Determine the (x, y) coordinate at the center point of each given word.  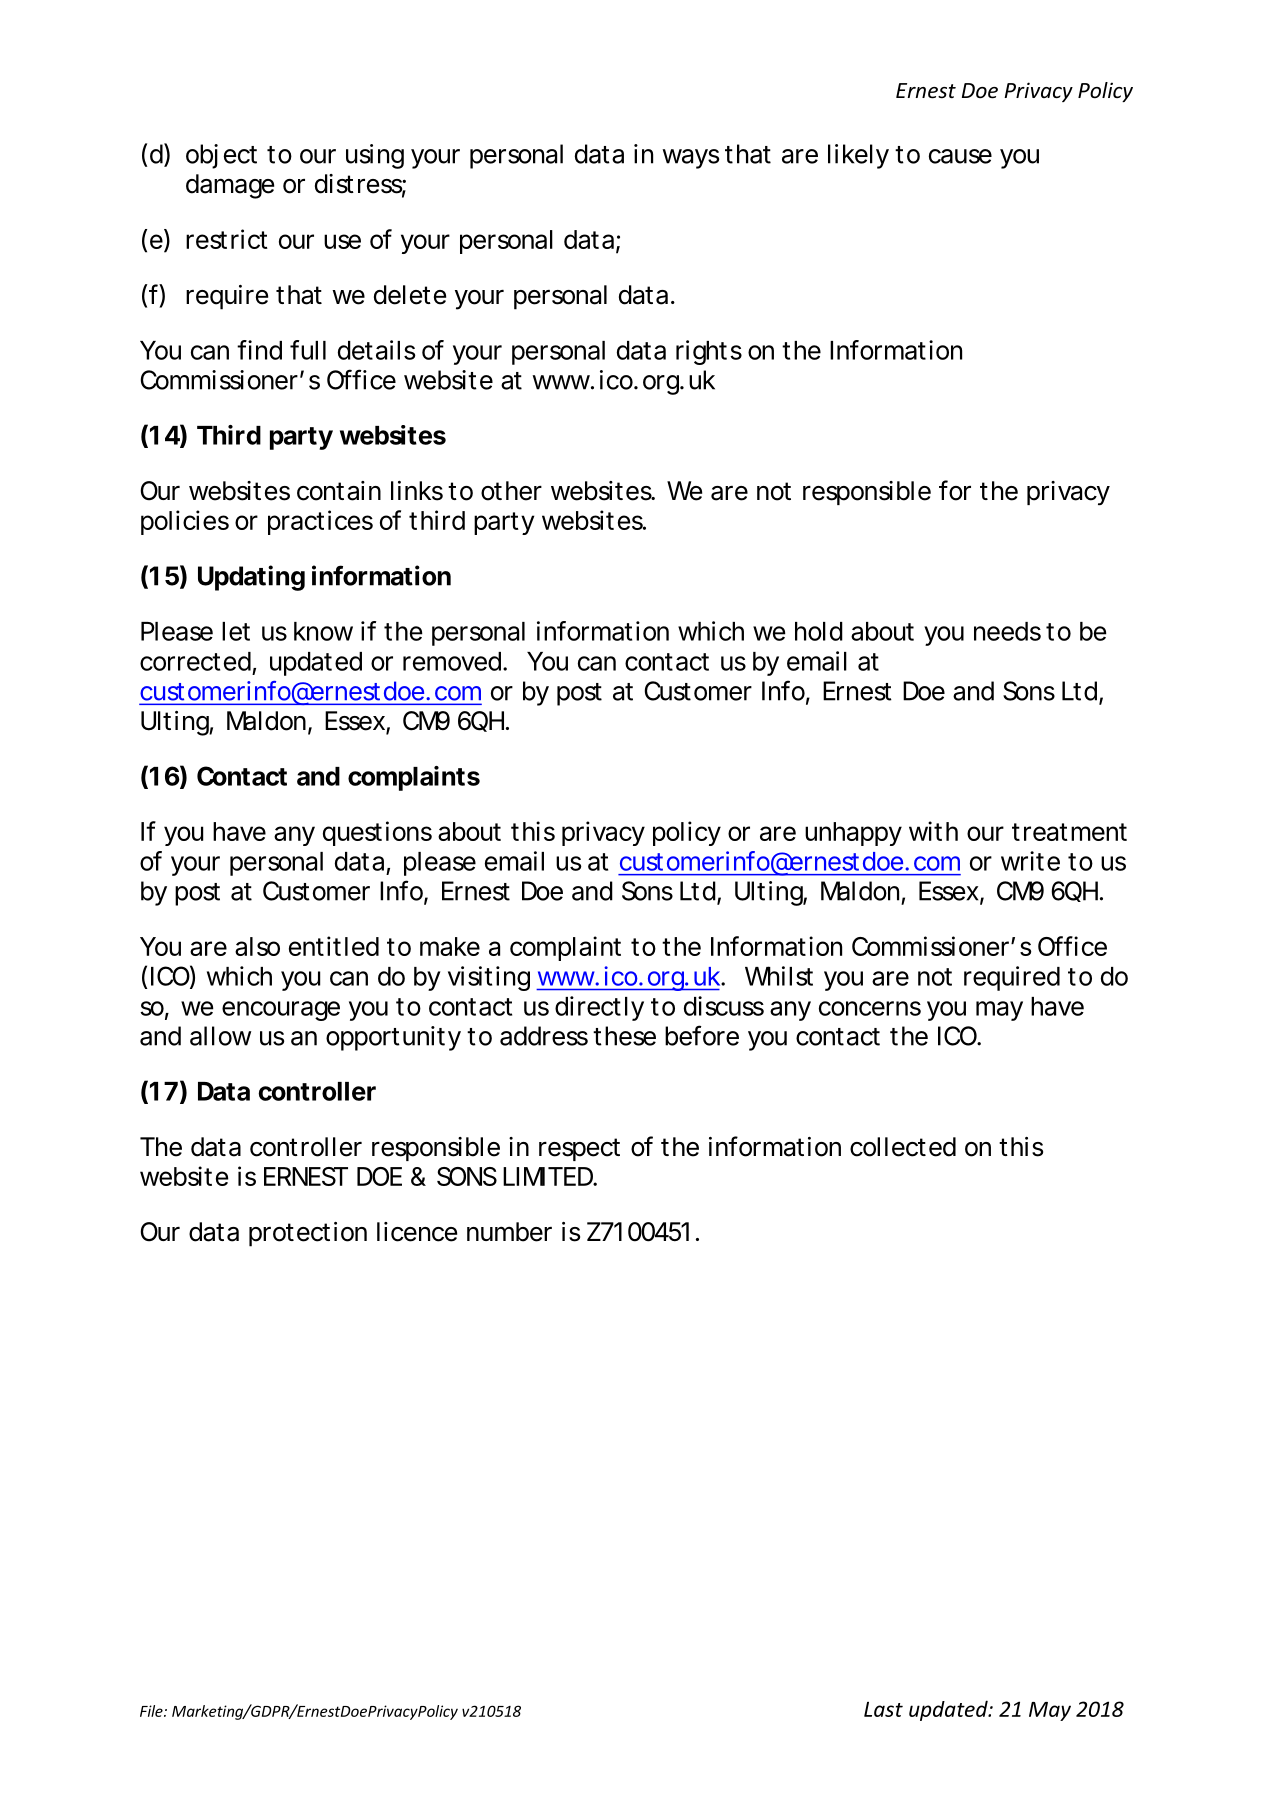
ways (690, 159)
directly (599, 1008)
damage (230, 186)
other (511, 491)
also (257, 946)
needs (1007, 631)
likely (858, 156)
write (1030, 861)
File (152, 1711)
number (509, 1232)
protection (308, 1234)
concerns (870, 1008)
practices (320, 522)
